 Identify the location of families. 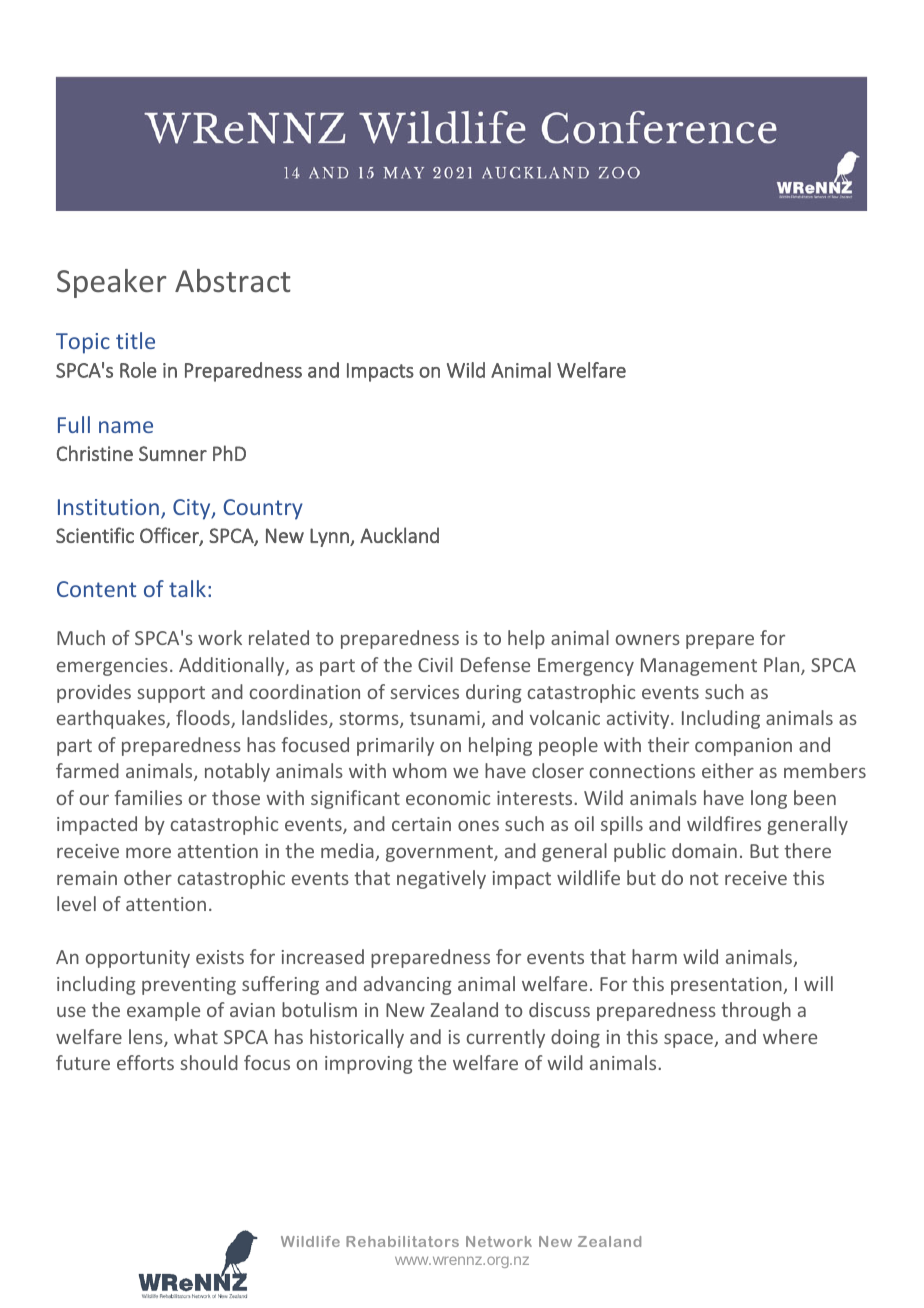
(148, 797).
